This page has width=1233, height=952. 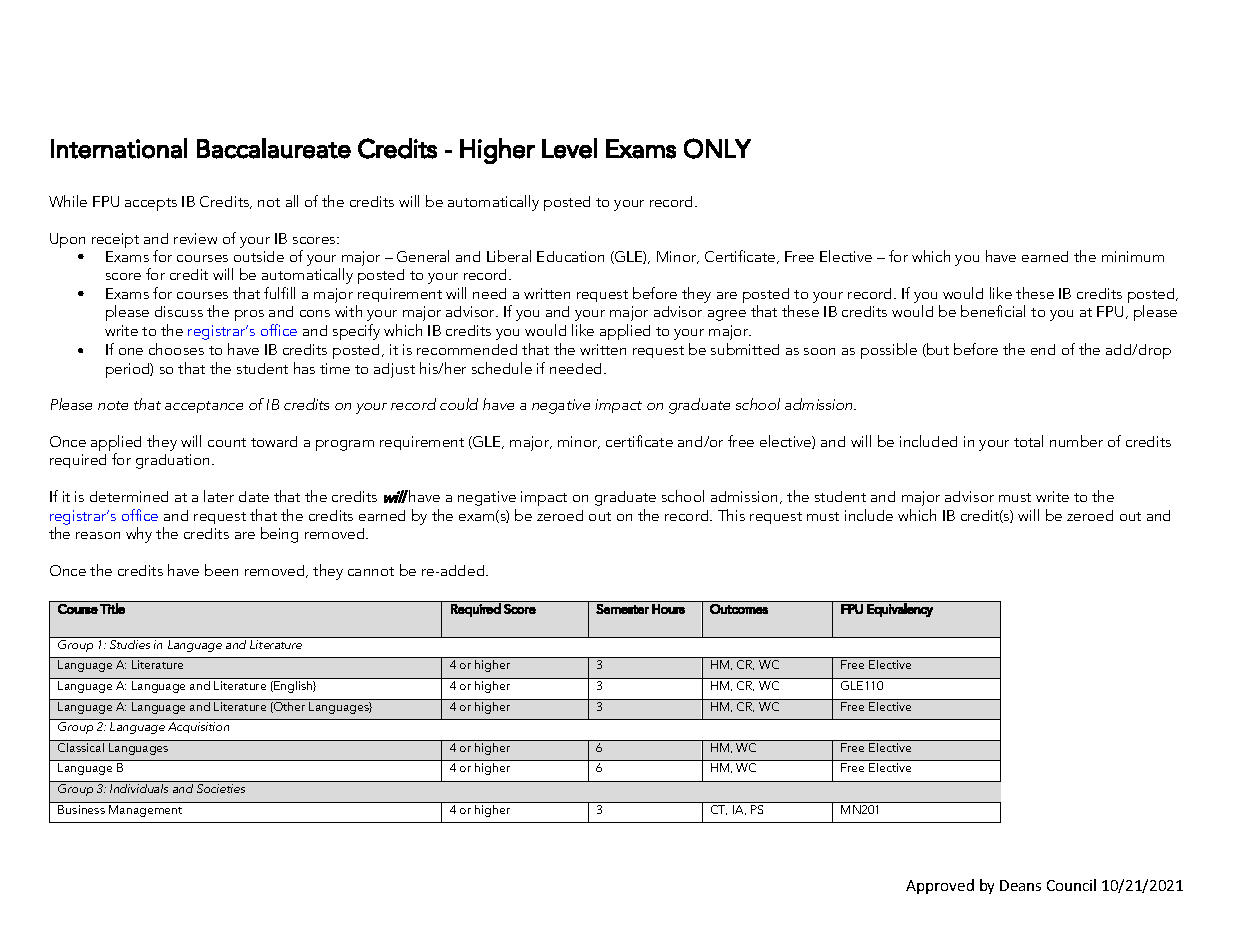 I want to click on Level, so click(x=569, y=148).
